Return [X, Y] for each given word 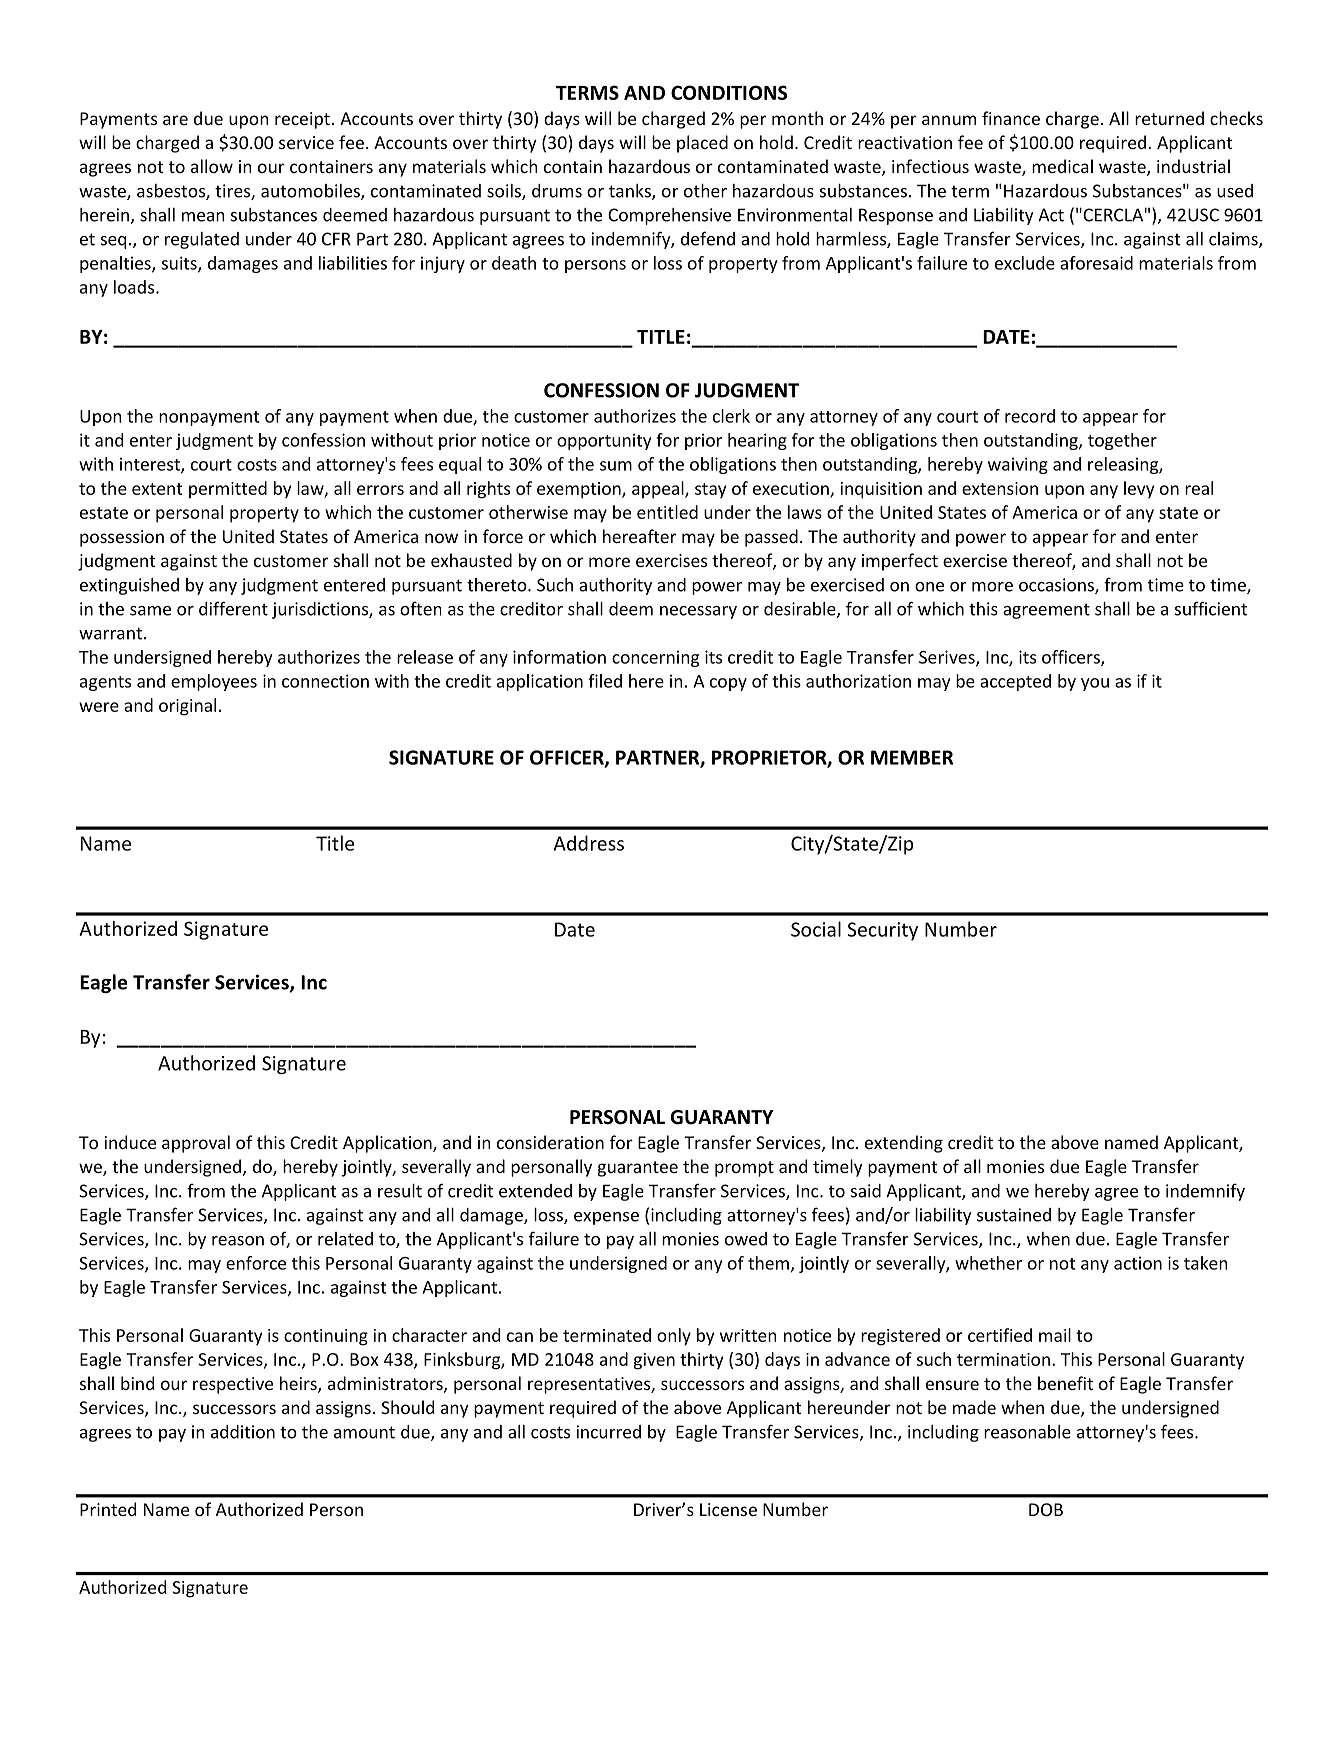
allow [212, 166]
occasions [1057, 586]
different [233, 608]
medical [1062, 166]
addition [243, 1432]
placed [702, 144]
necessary [698, 612]
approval [196, 1144]
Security [882, 931]
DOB [1046, 1509]
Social [816, 929]
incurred [609, 1432]
